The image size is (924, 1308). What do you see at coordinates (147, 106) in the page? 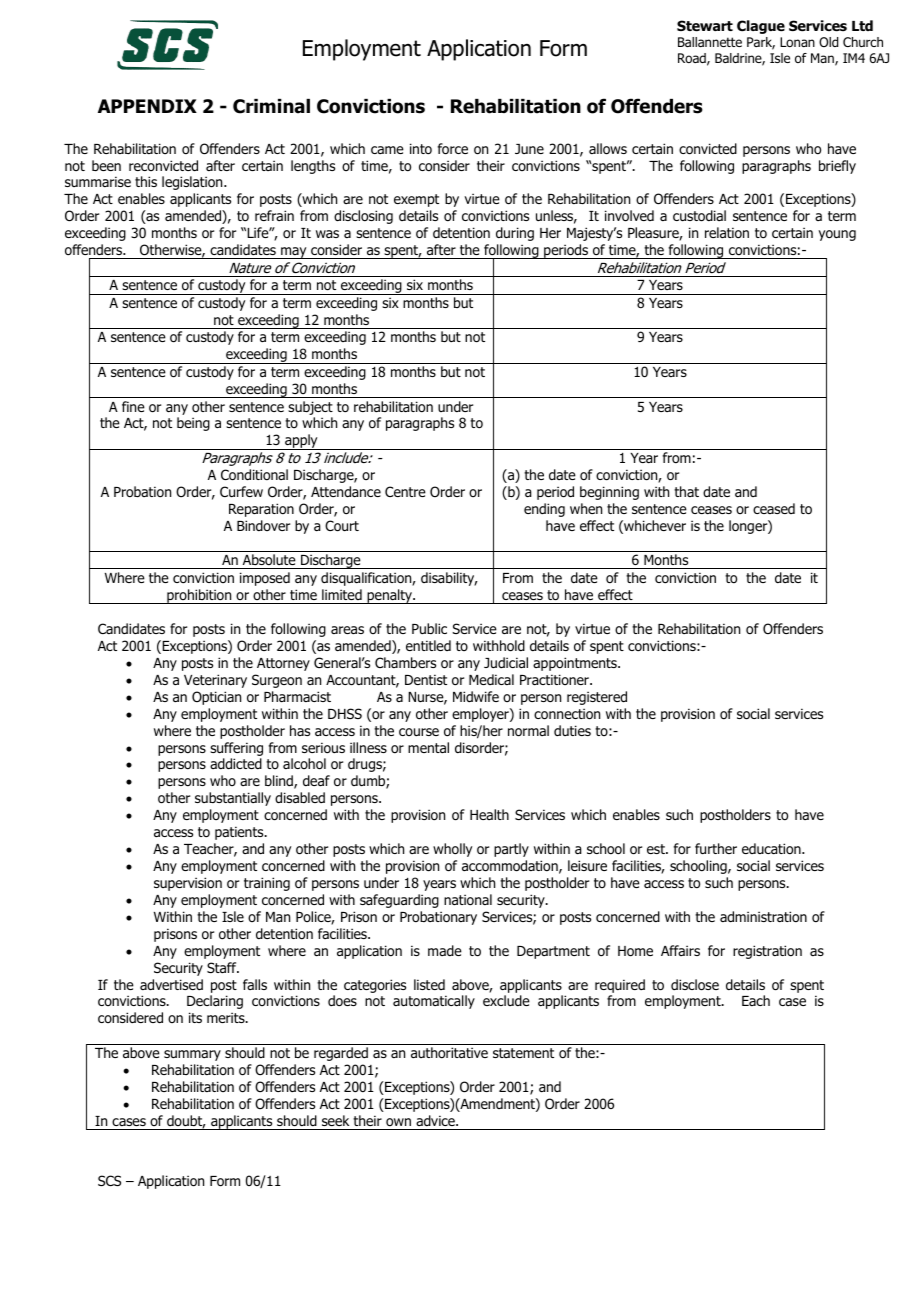
I see `APPENDIX` at bounding box center [147, 106].
